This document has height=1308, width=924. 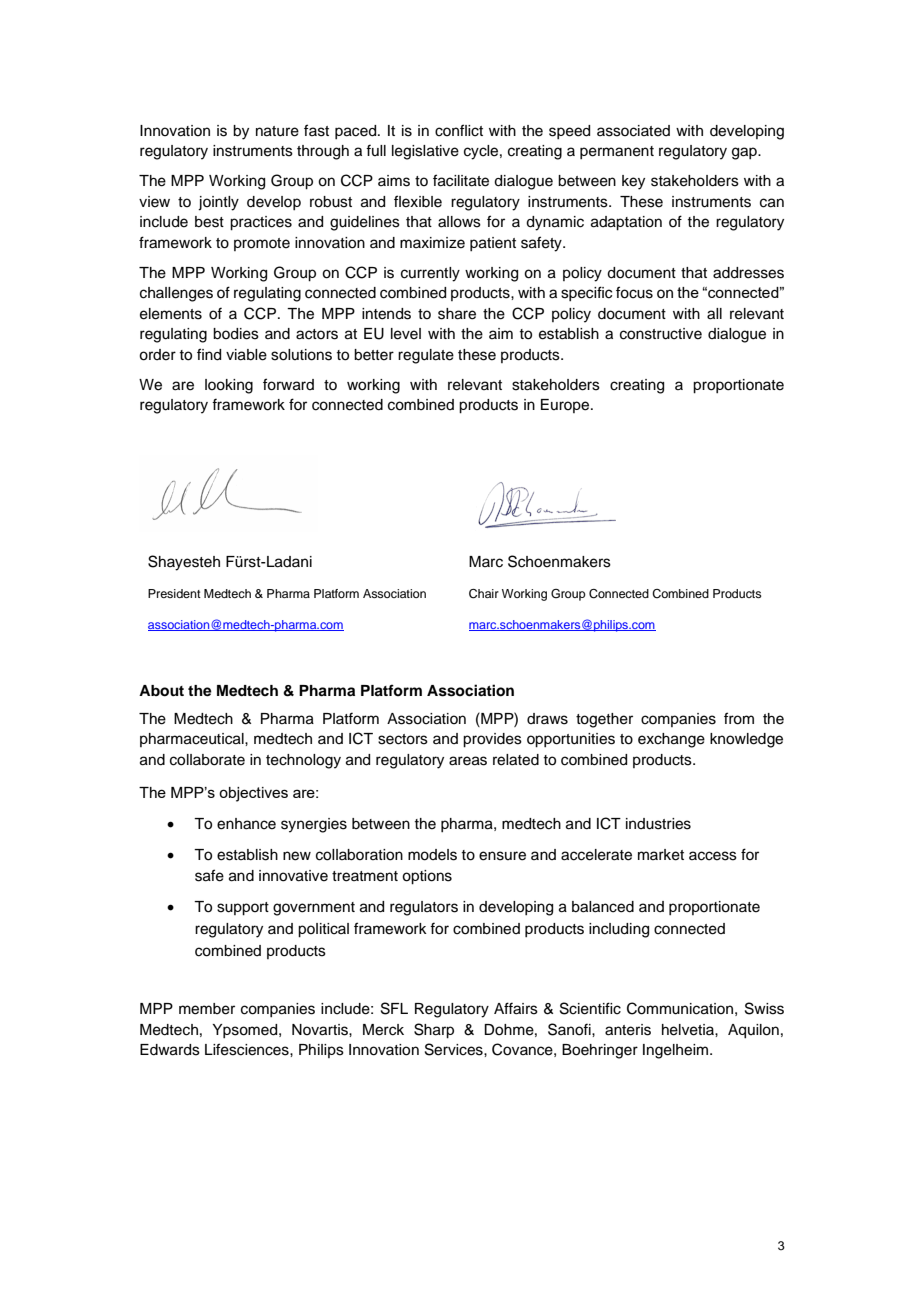 What do you see at coordinates (277, 131) in the document?
I see `nature` at bounding box center [277, 131].
